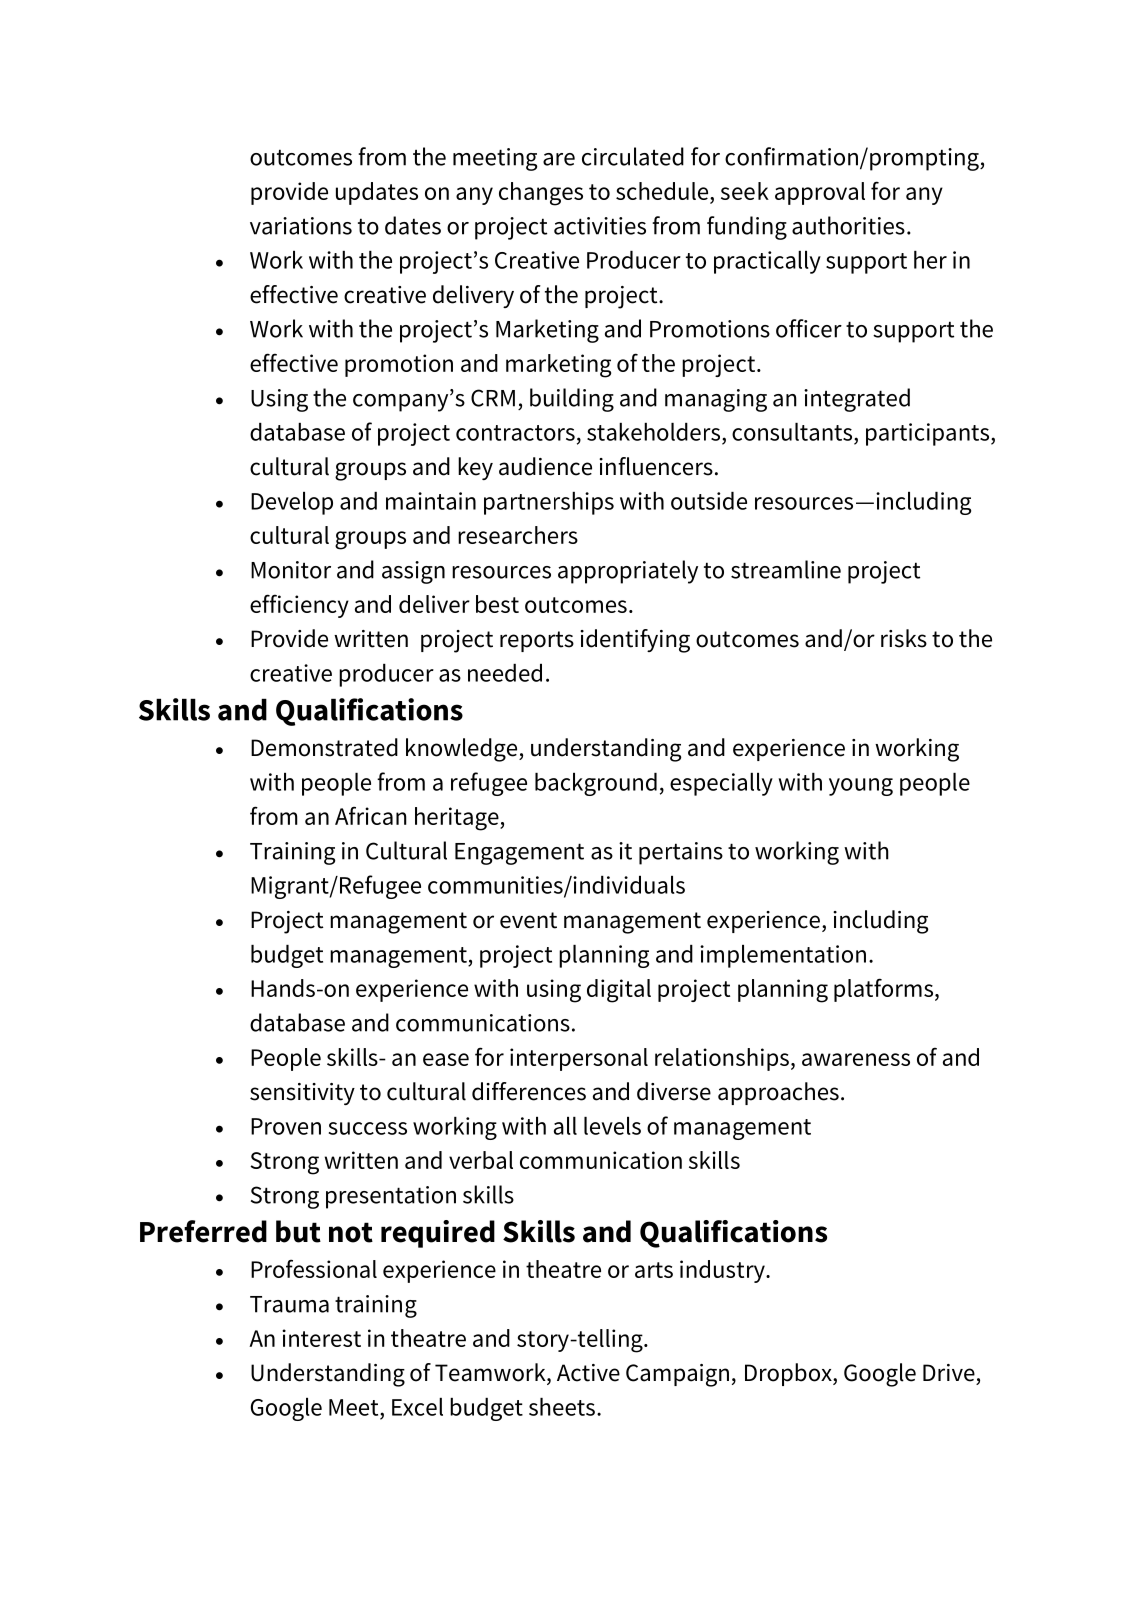 The width and height of the screenshot is (1137, 1609). Describe the element at coordinates (321, 1338) in the screenshot. I see `interest` at that location.
